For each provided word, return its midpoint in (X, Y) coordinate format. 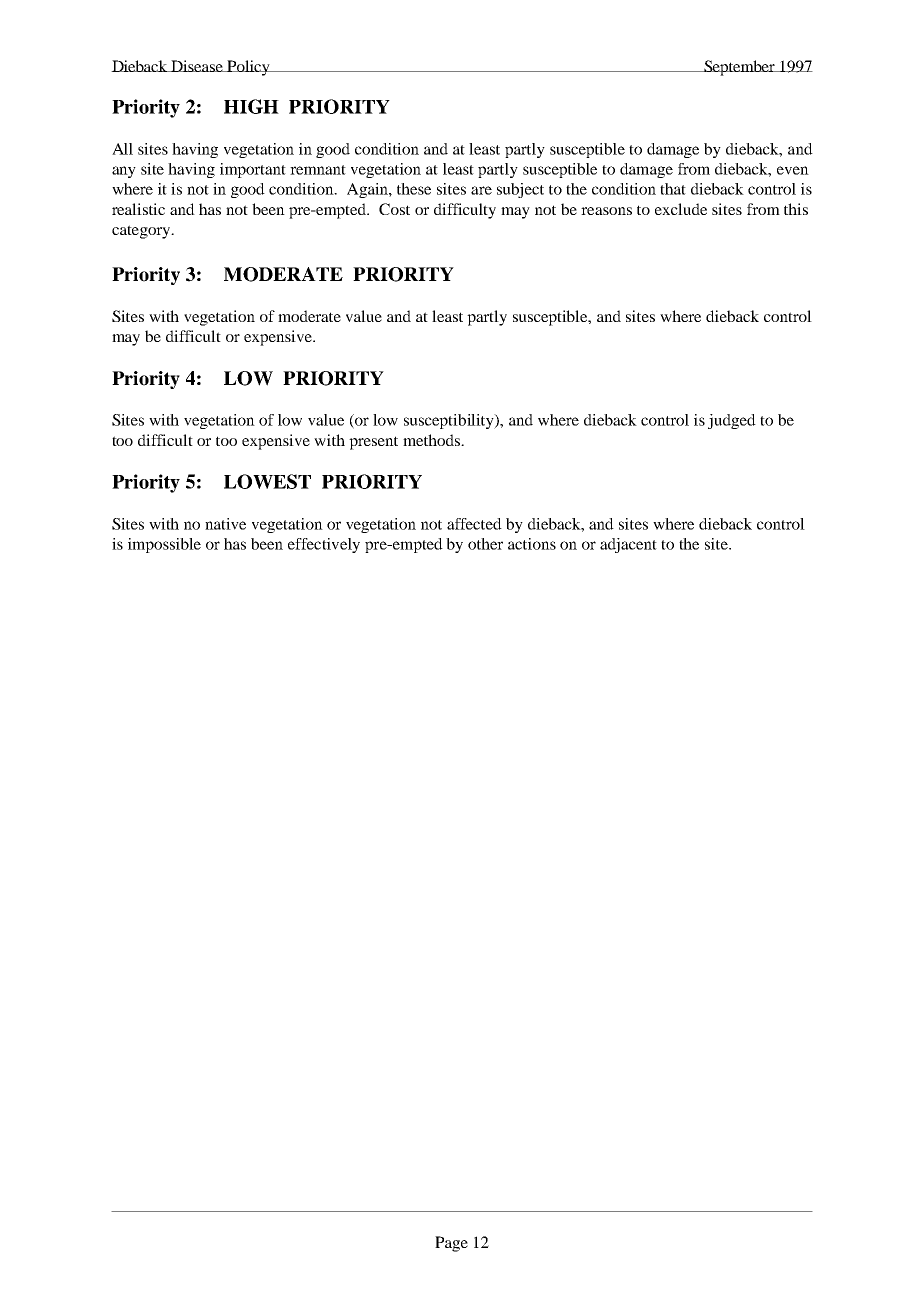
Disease (197, 66)
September (740, 68)
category (142, 232)
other (485, 544)
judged (732, 421)
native (225, 524)
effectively (324, 545)
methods (432, 440)
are (481, 190)
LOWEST (267, 481)
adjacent (628, 545)
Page (451, 1244)
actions (532, 544)
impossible (164, 545)
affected (474, 524)
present (373, 443)
